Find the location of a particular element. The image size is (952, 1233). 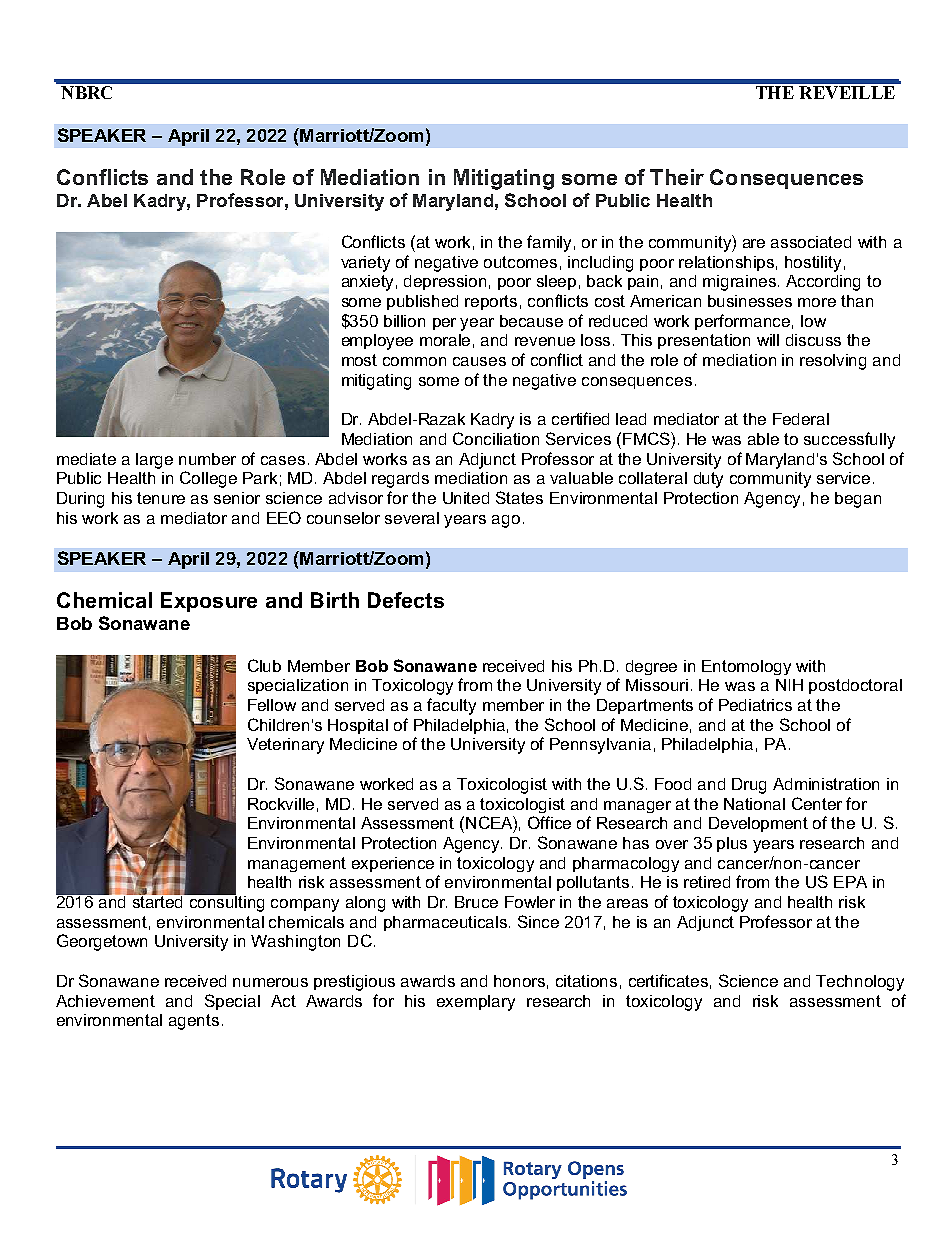

National is located at coordinates (754, 804).
